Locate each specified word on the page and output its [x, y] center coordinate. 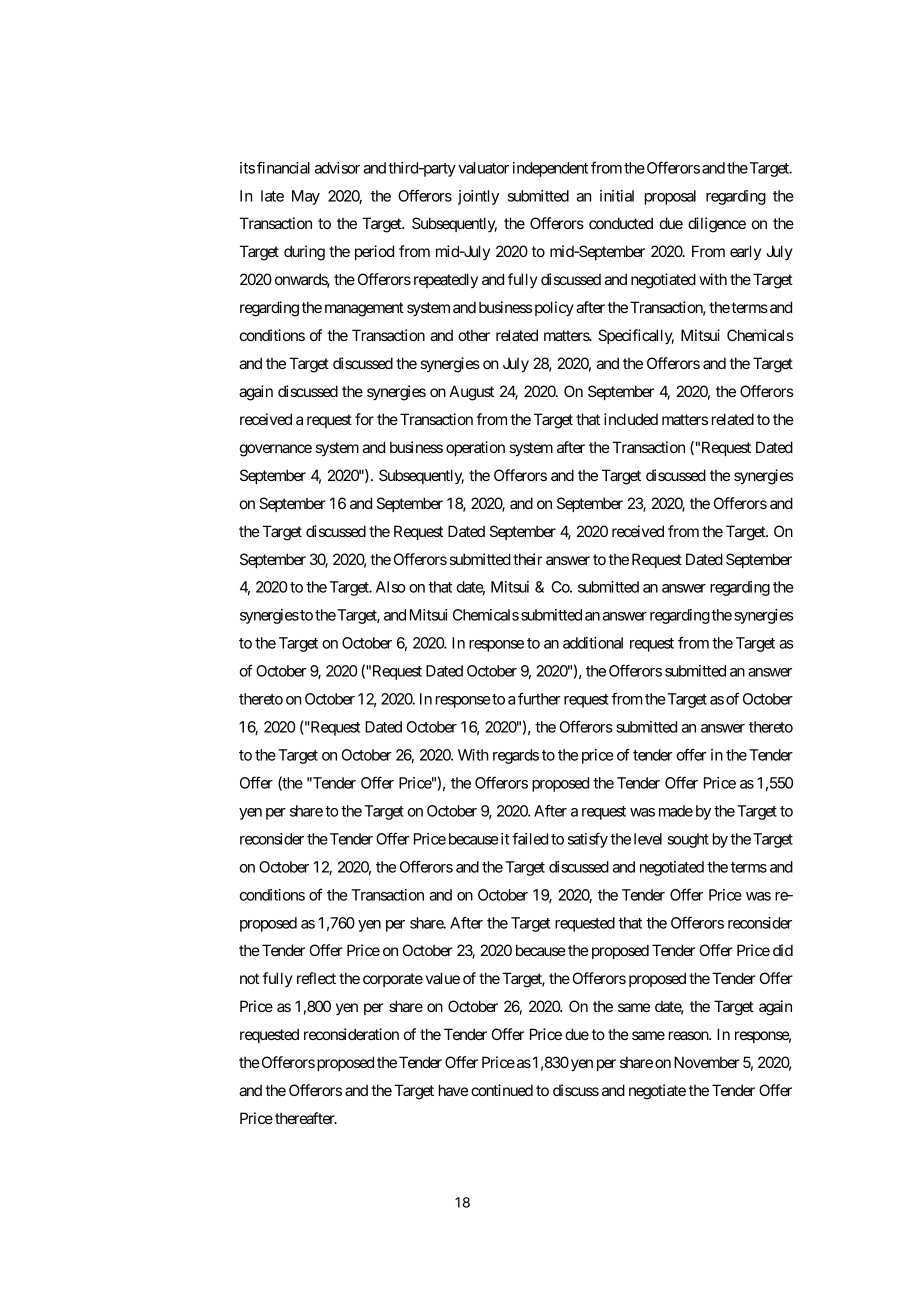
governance [276, 450]
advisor [337, 168]
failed [530, 838]
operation [475, 448]
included [631, 419]
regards [516, 756]
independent [550, 169]
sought [688, 840]
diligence [717, 225]
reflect [316, 978]
